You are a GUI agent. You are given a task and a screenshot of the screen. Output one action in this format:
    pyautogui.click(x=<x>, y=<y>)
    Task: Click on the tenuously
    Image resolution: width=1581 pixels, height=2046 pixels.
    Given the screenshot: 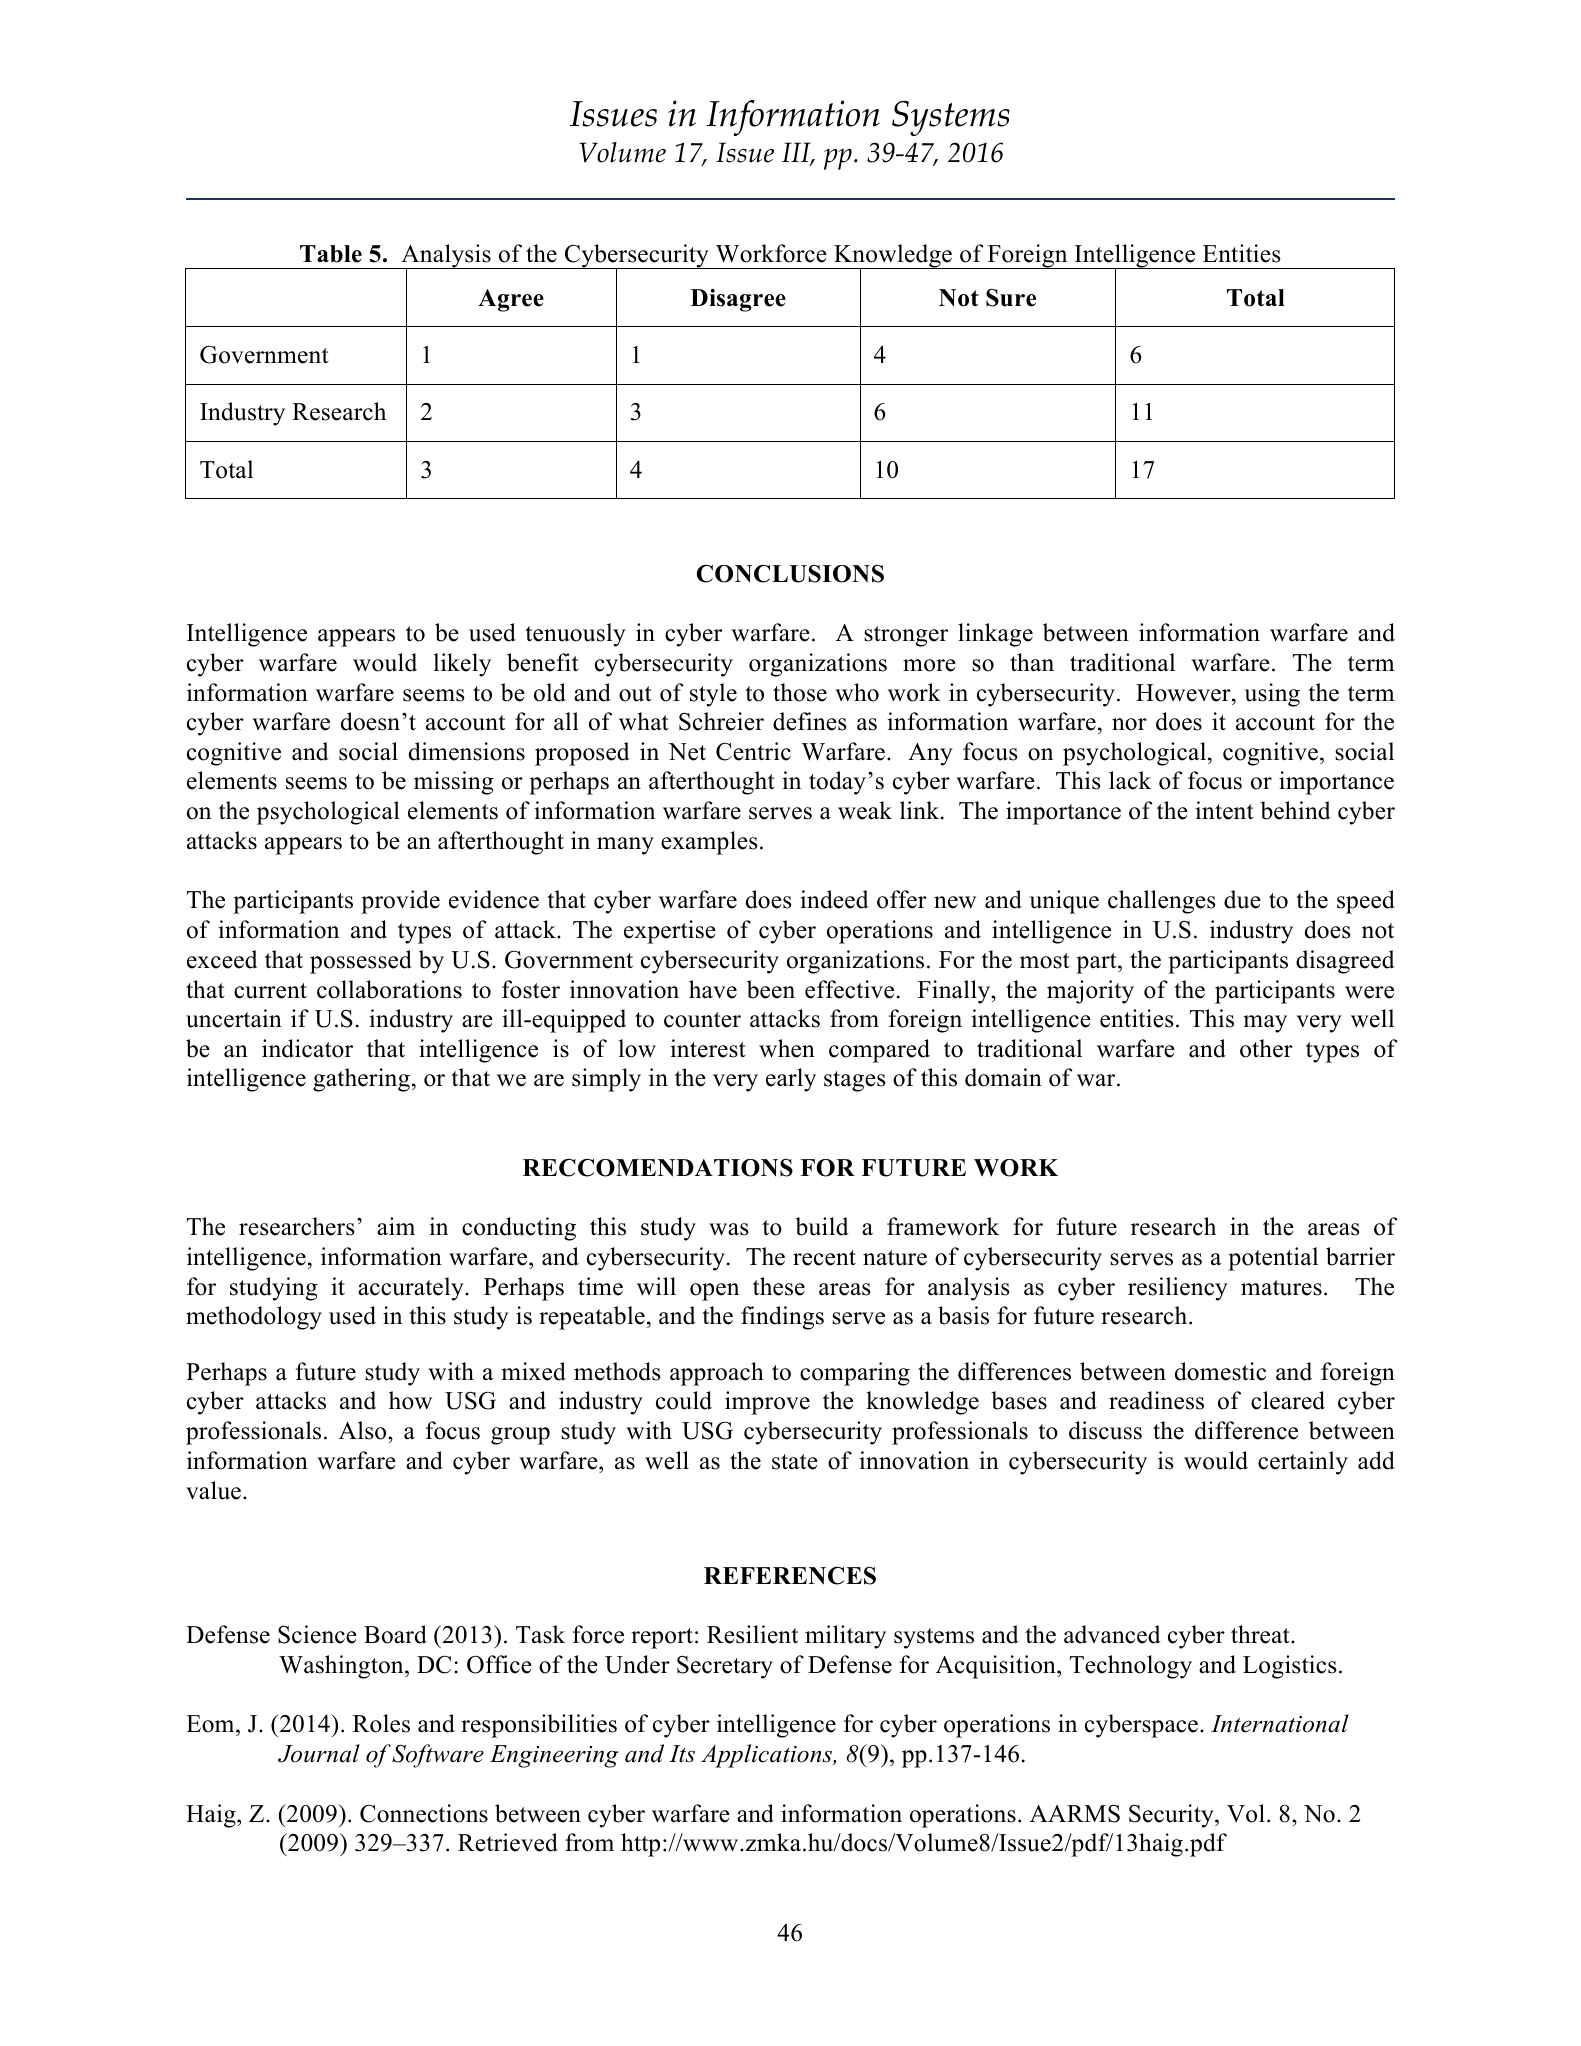 What is the action you would take?
    pyautogui.click(x=575, y=635)
